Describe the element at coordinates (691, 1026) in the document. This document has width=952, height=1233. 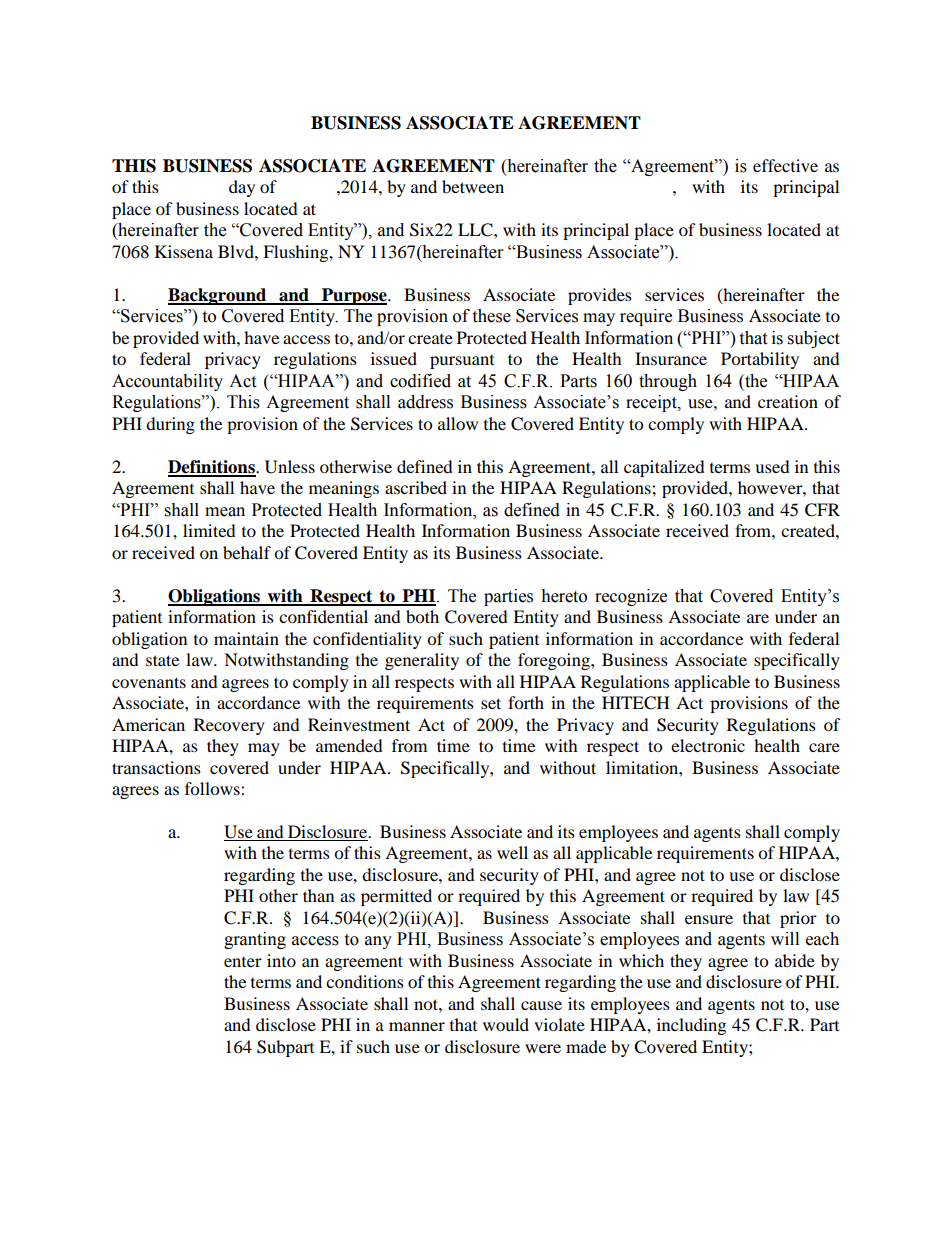
I see `including` at that location.
